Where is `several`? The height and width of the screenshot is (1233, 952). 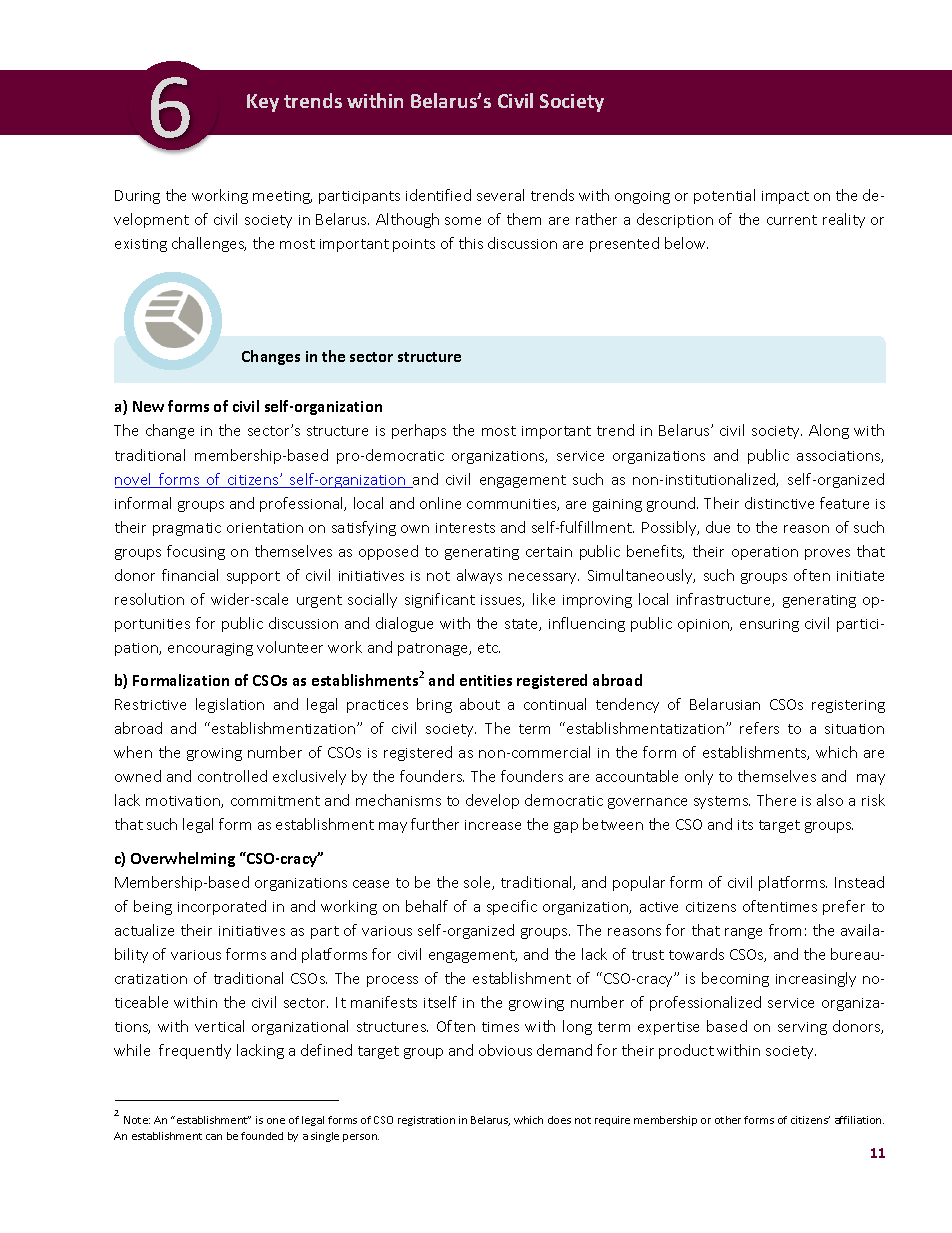 several is located at coordinates (500, 195).
